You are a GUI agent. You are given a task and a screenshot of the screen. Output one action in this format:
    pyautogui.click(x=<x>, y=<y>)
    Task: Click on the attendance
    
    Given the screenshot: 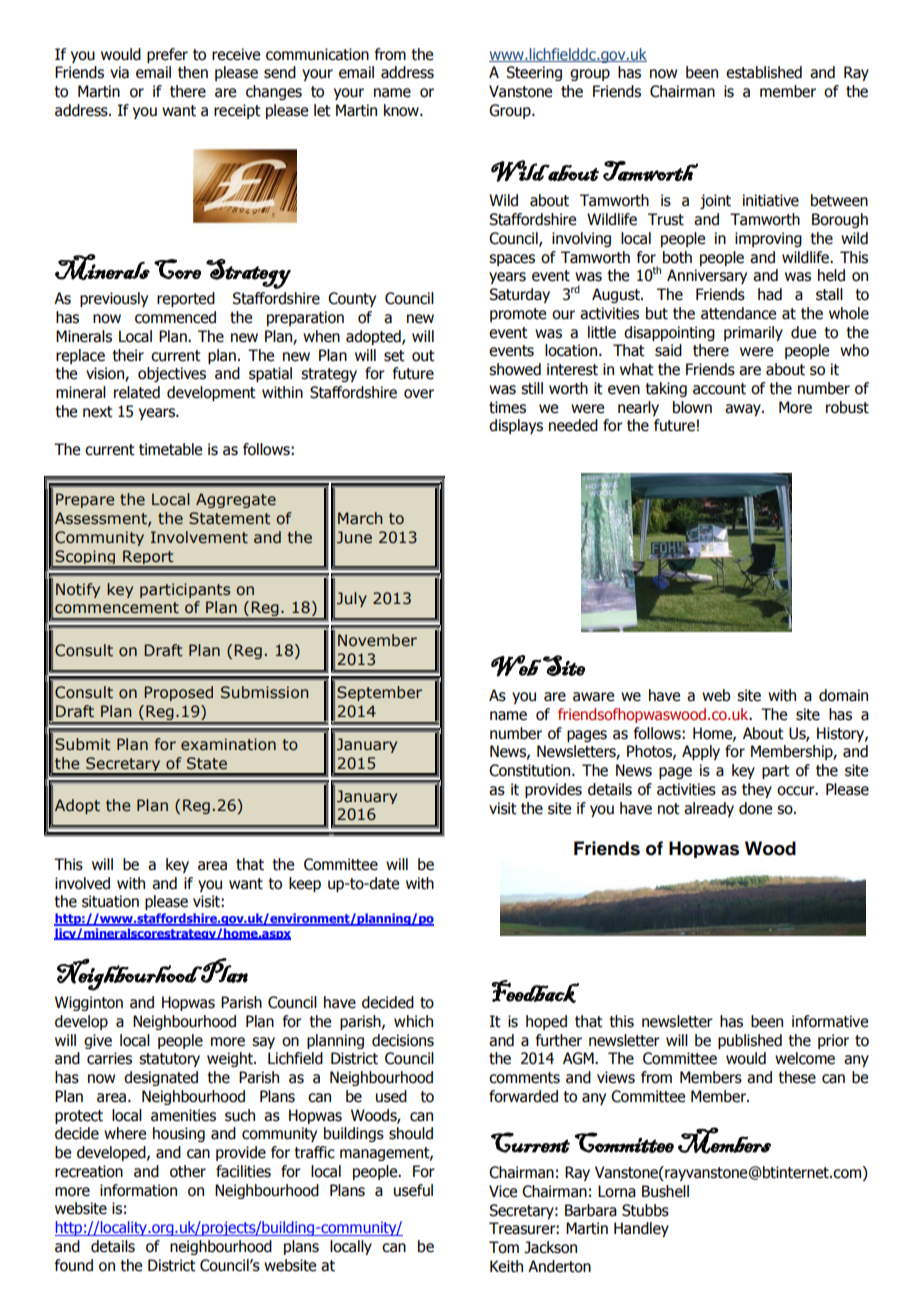 What is the action you would take?
    pyautogui.click(x=738, y=313)
